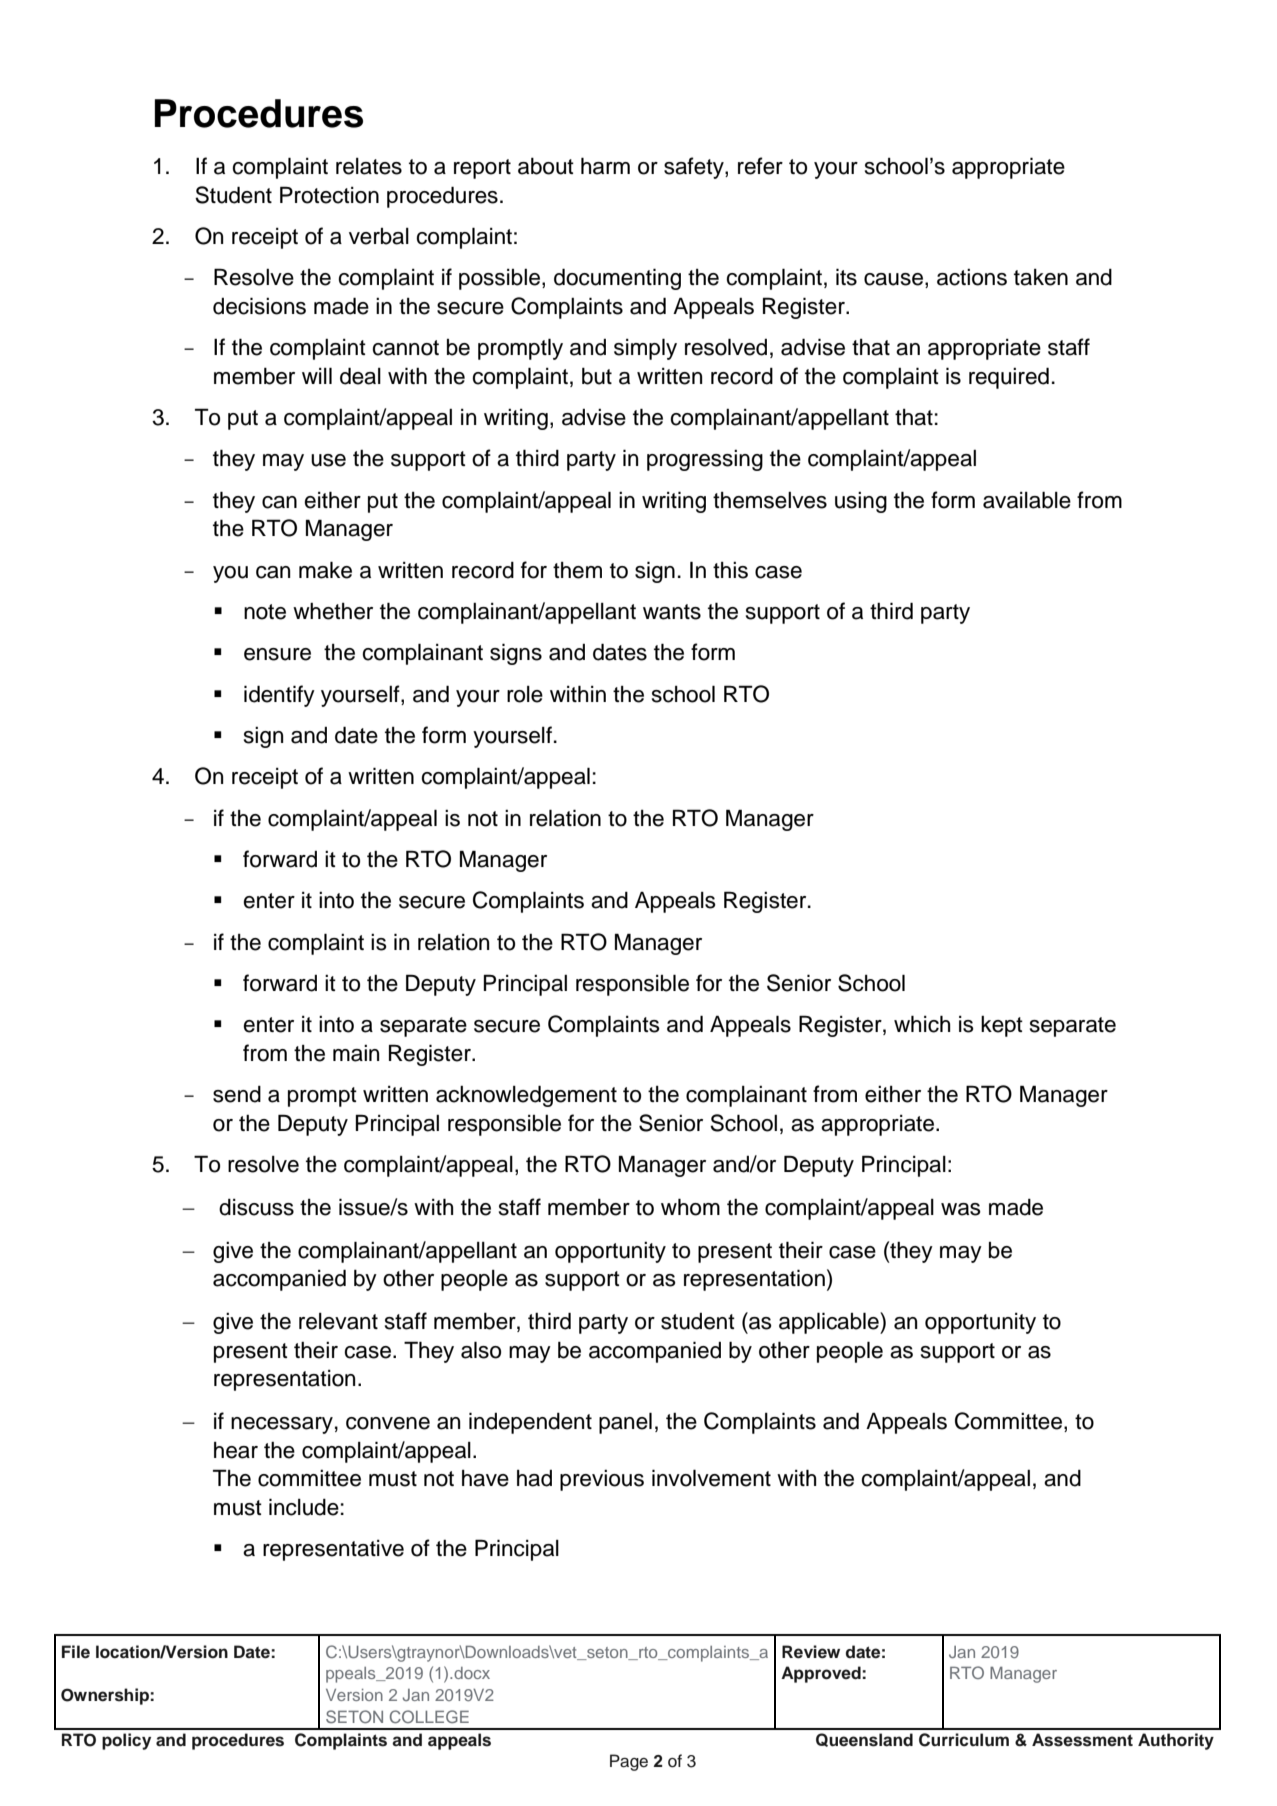 The image size is (1277, 1806). I want to click on wants, so click(672, 612).
